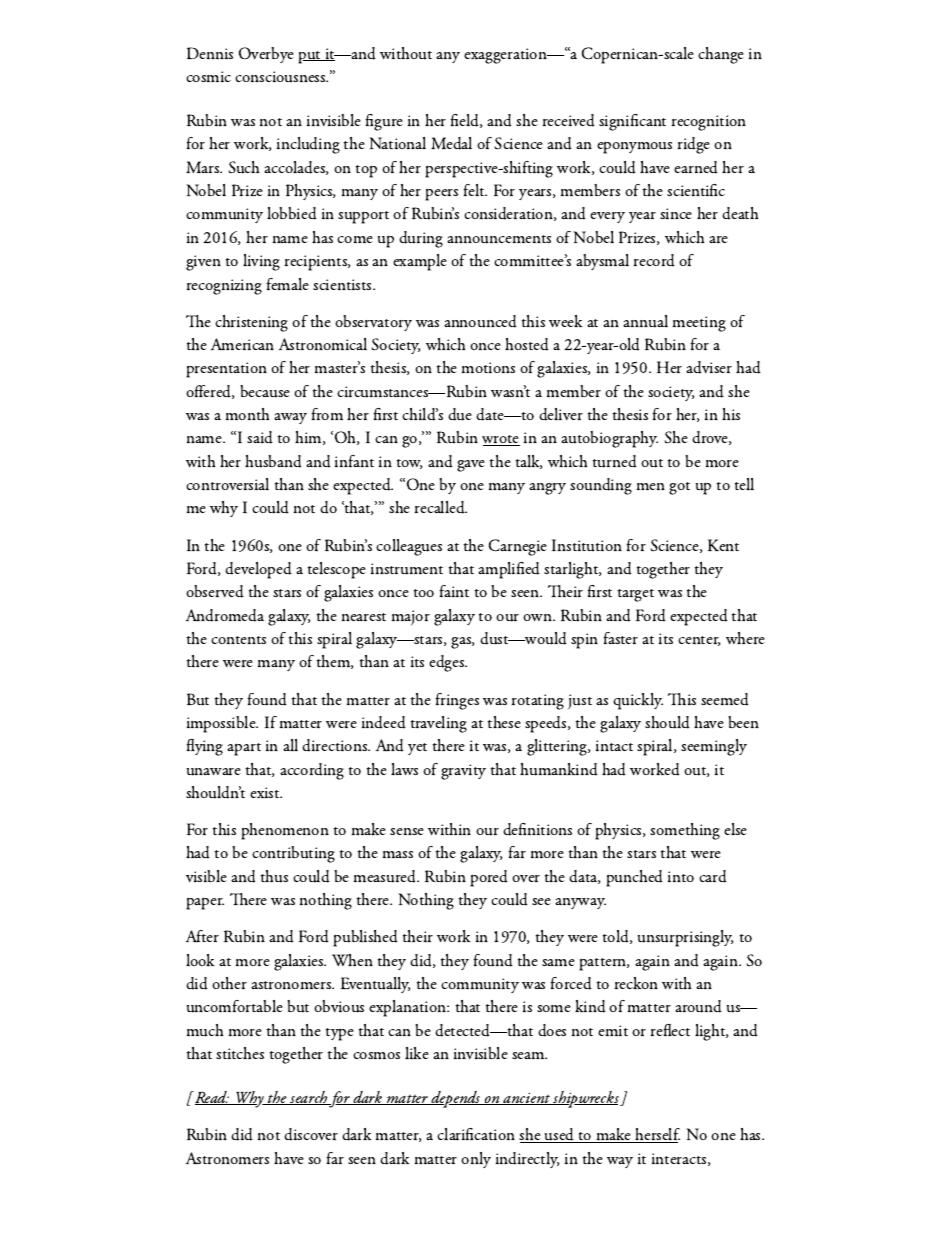  What do you see at coordinates (709, 123) in the image?
I see `recognition` at bounding box center [709, 123].
